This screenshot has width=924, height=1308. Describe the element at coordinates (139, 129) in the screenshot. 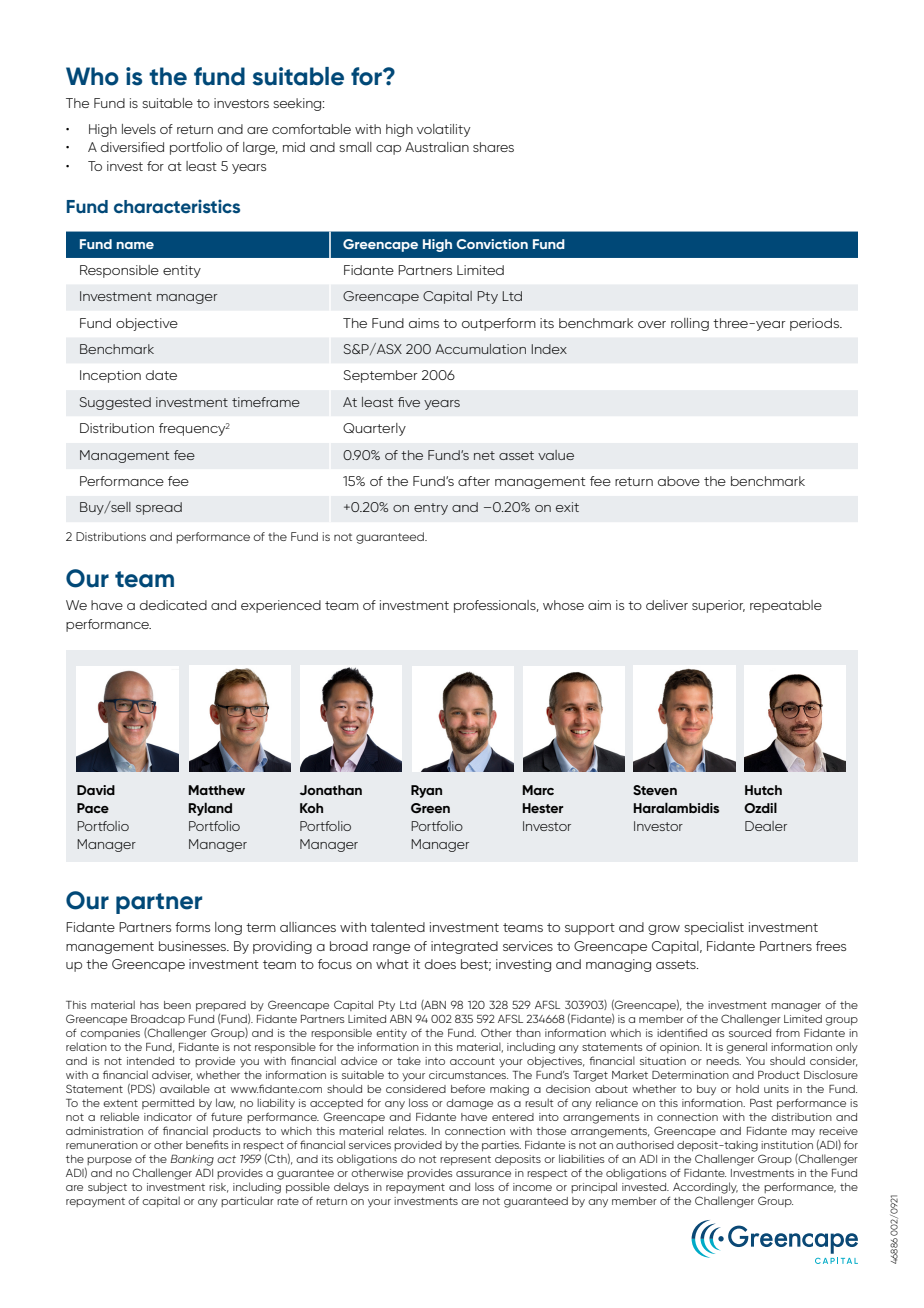

I see `levels` at that location.
